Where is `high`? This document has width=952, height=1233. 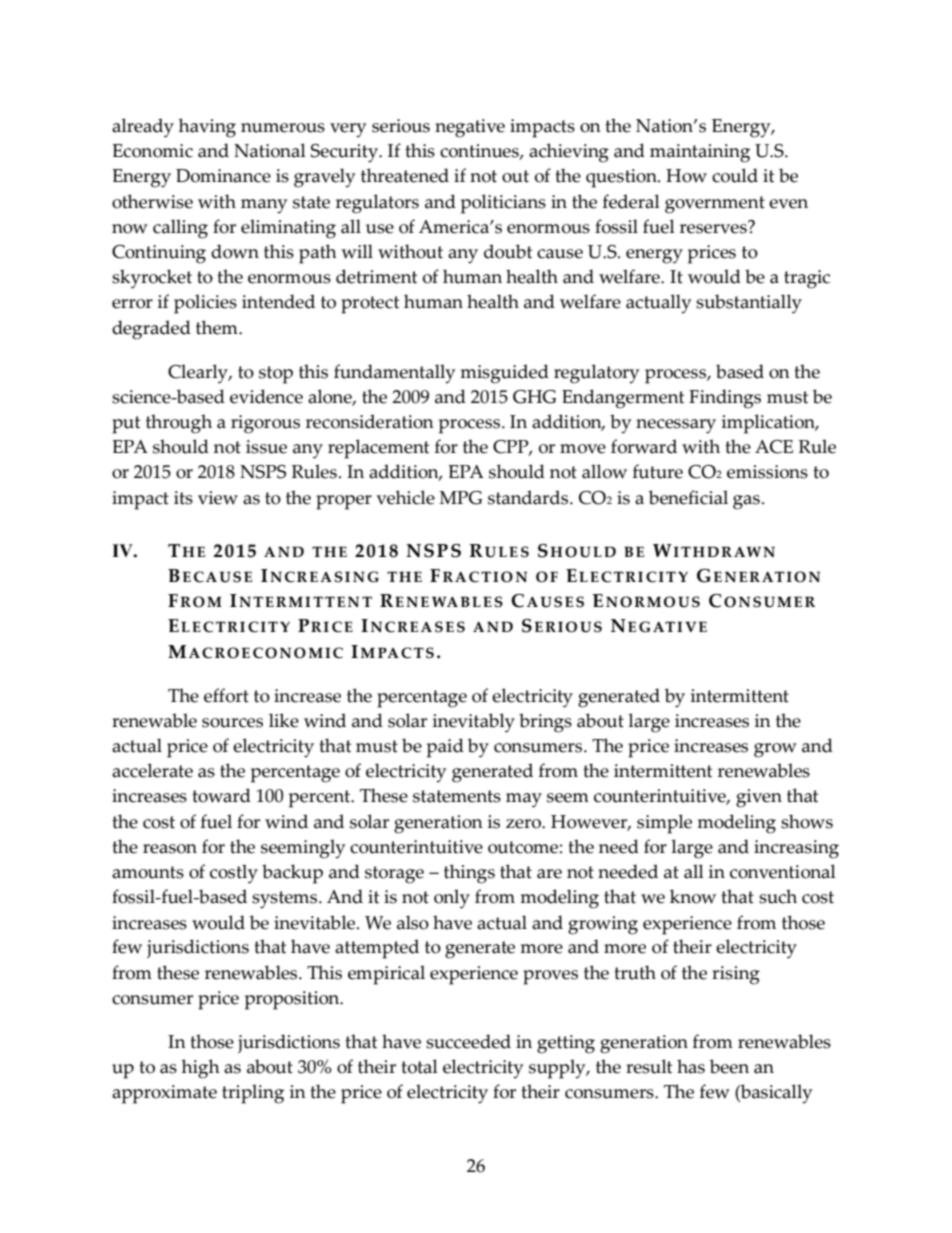 high is located at coordinates (201, 1069).
